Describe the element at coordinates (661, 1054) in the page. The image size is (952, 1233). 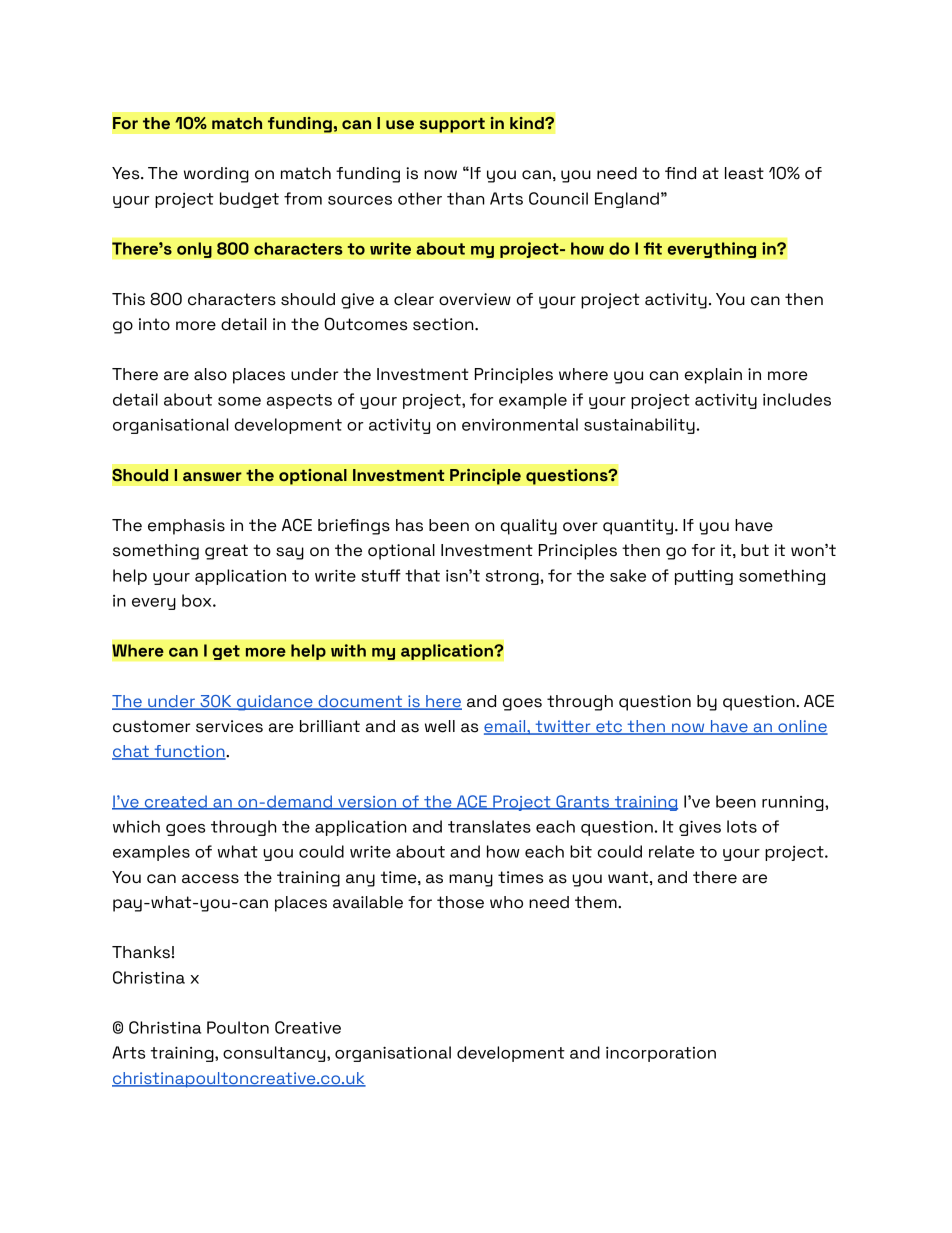
I see `incorporation` at that location.
